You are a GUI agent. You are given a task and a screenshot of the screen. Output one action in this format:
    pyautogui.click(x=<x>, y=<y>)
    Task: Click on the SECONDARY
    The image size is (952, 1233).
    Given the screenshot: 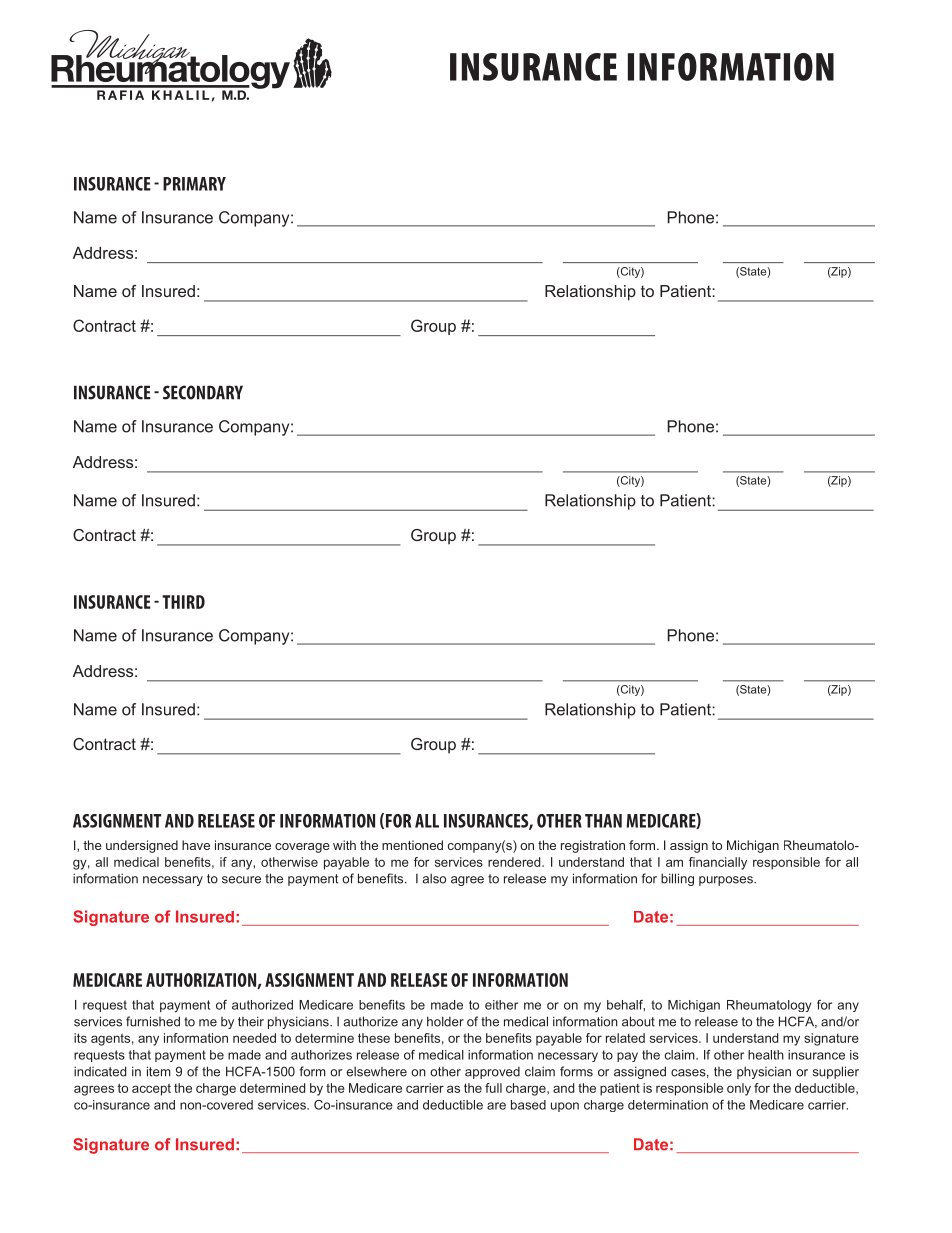 What is the action you would take?
    pyautogui.click(x=203, y=392)
